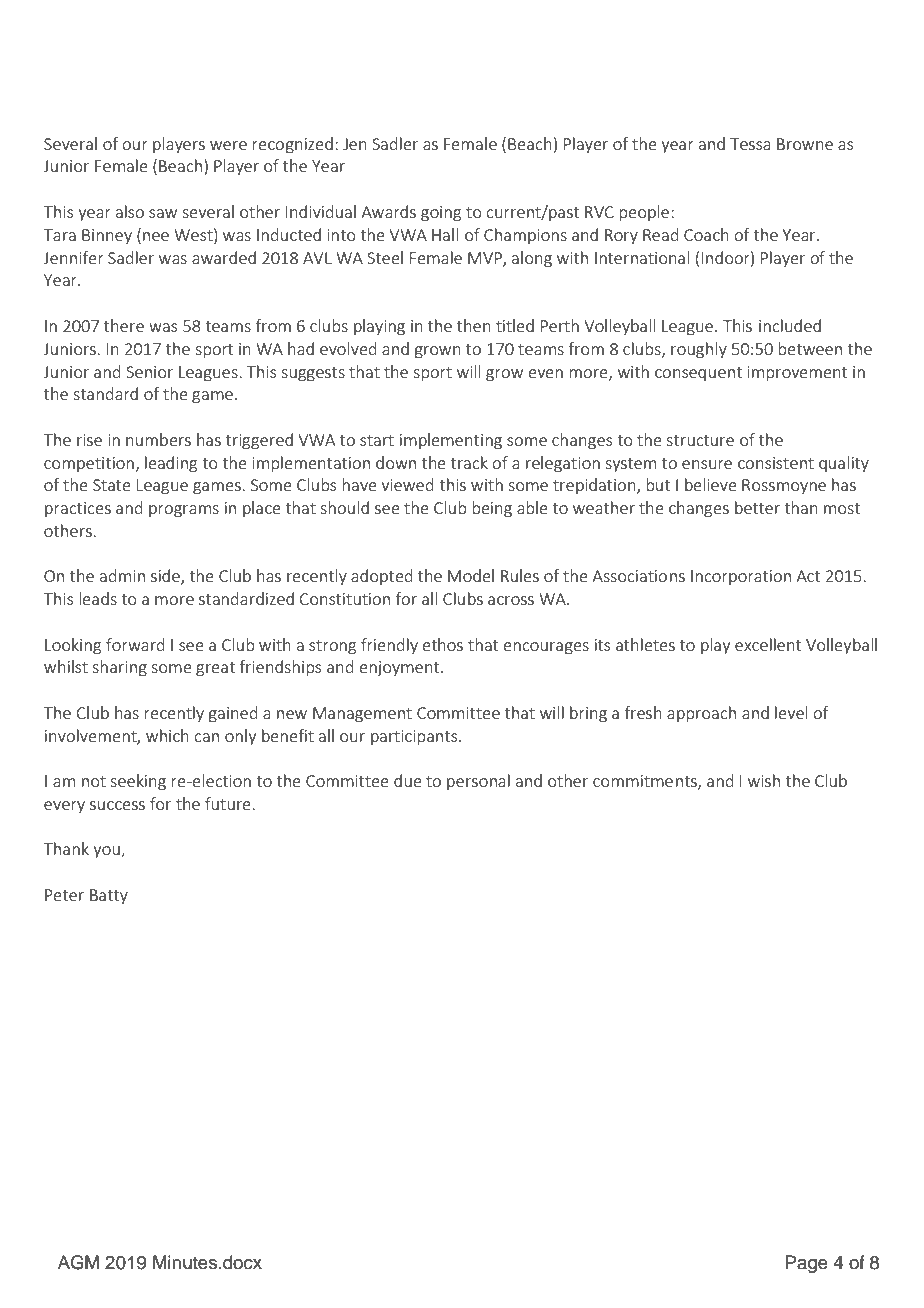  Describe the element at coordinates (441, 214) in the screenshot. I see `going` at that location.
